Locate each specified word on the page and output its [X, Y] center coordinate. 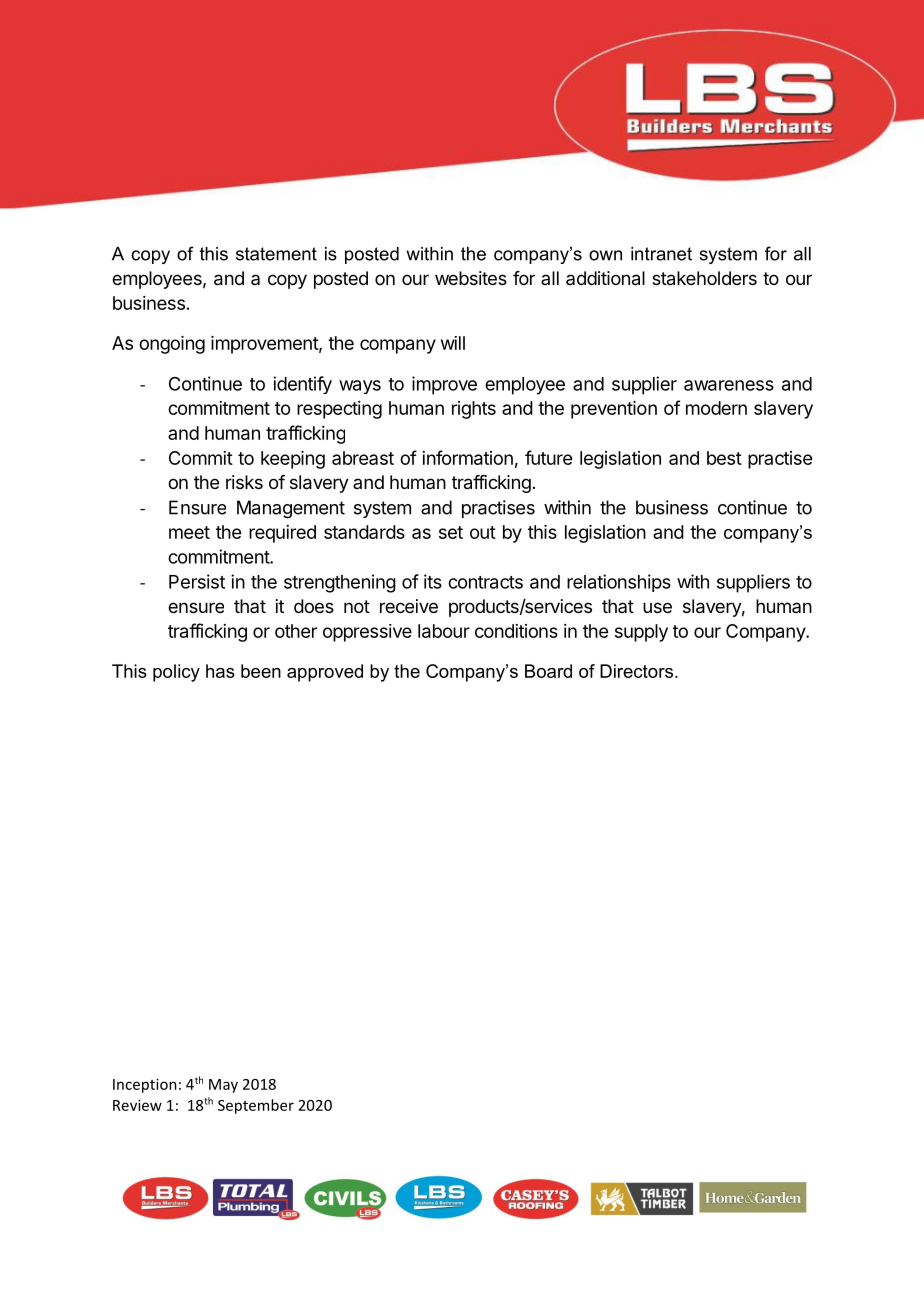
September [256, 1106]
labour [444, 631]
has [220, 671]
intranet [661, 254]
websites [471, 278]
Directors [636, 671]
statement [276, 254]
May [223, 1086]
